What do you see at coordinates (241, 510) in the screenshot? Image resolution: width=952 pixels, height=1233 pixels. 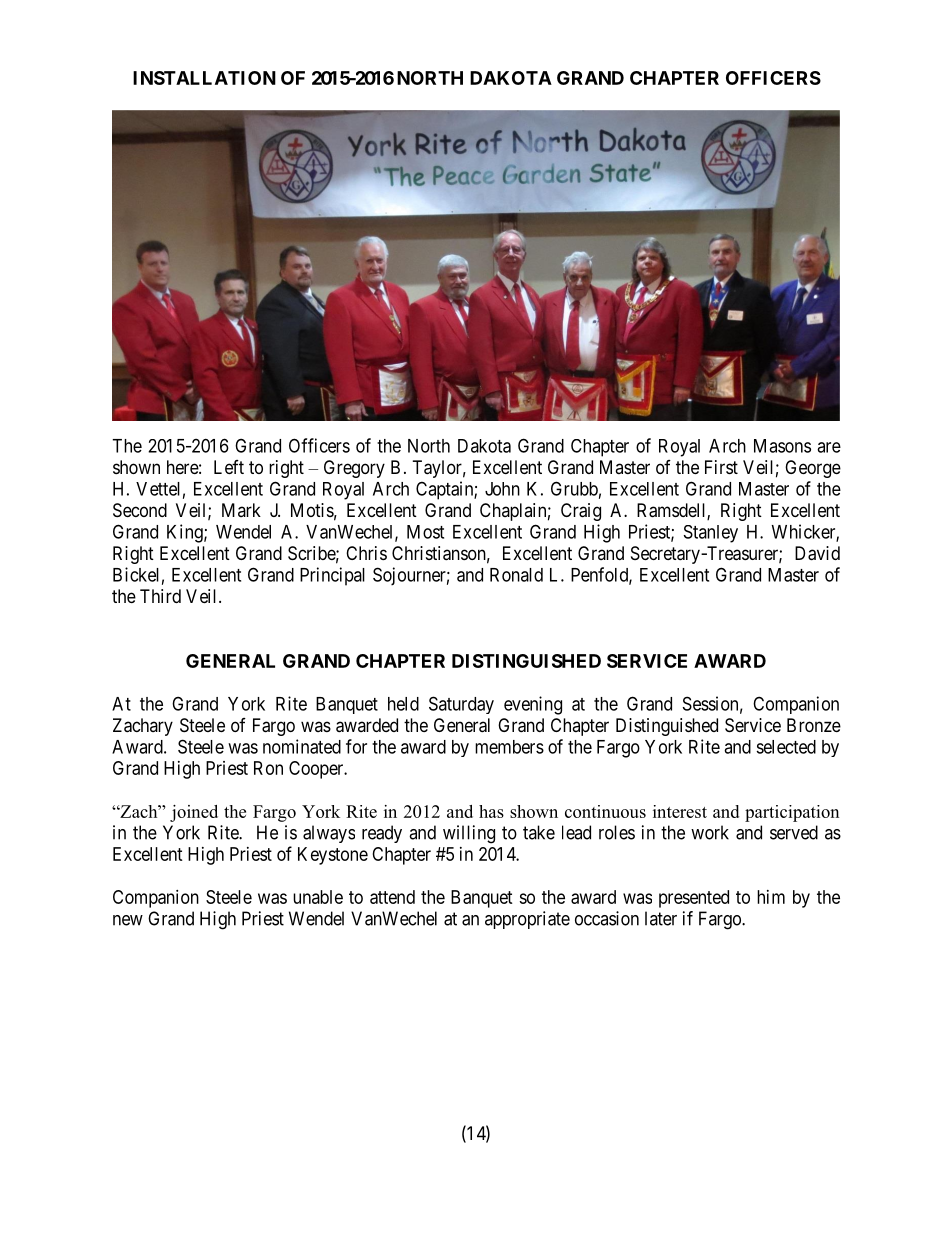 I see `Mark` at bounding box center [241, 510].
